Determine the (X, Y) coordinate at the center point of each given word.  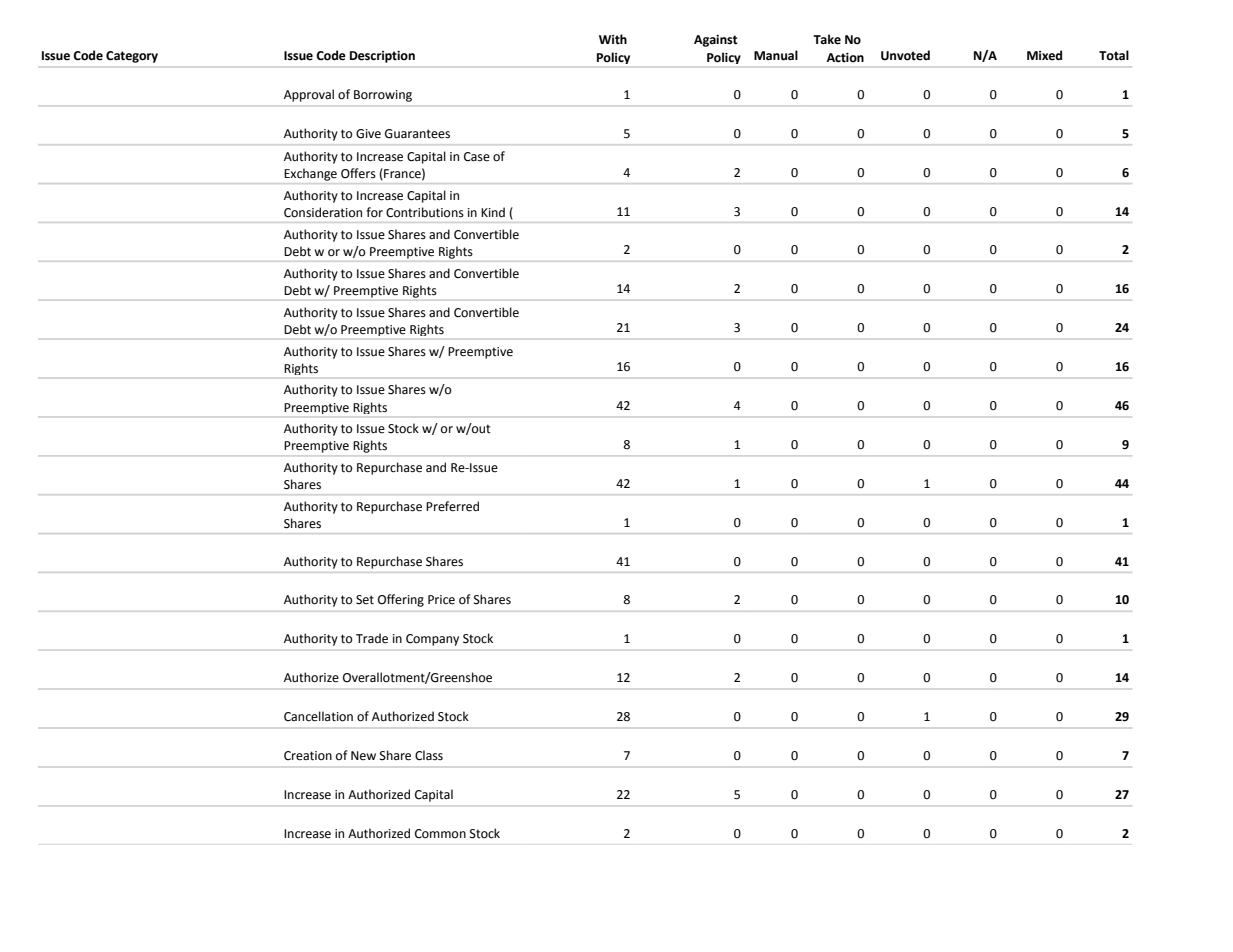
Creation (308, 756)
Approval (309, 95)
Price (441, 600)
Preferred (452, 506)
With (613, 39)
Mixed (1044, 55)
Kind (493, 212)
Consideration (323, 212)
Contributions (425, 212)
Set (365, 600)
